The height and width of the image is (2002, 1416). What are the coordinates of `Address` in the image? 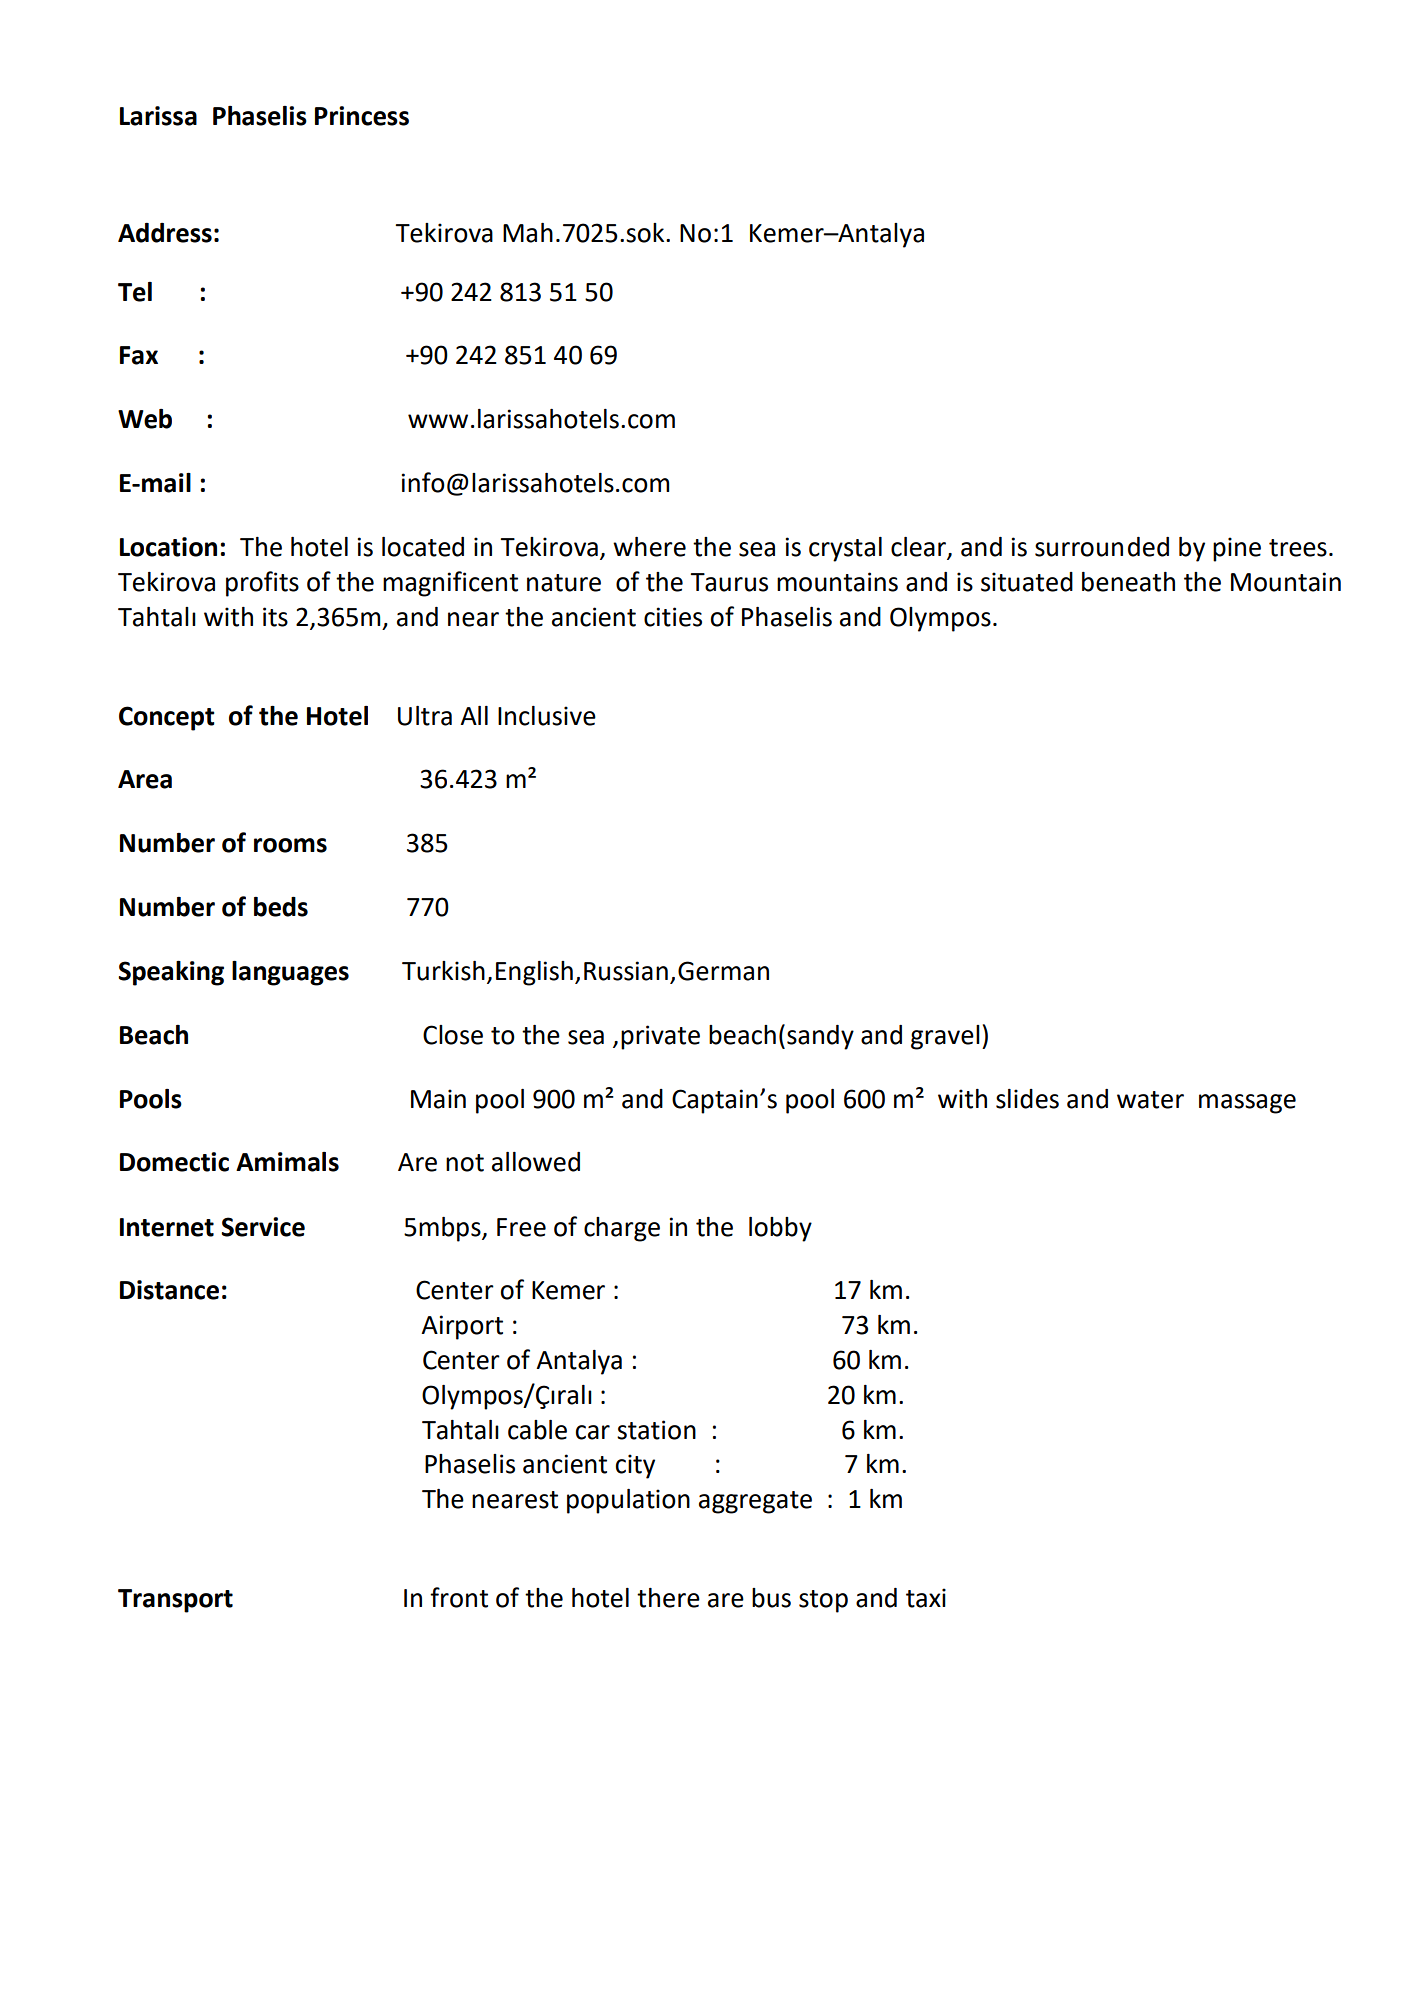 It's located at (165, 233).
